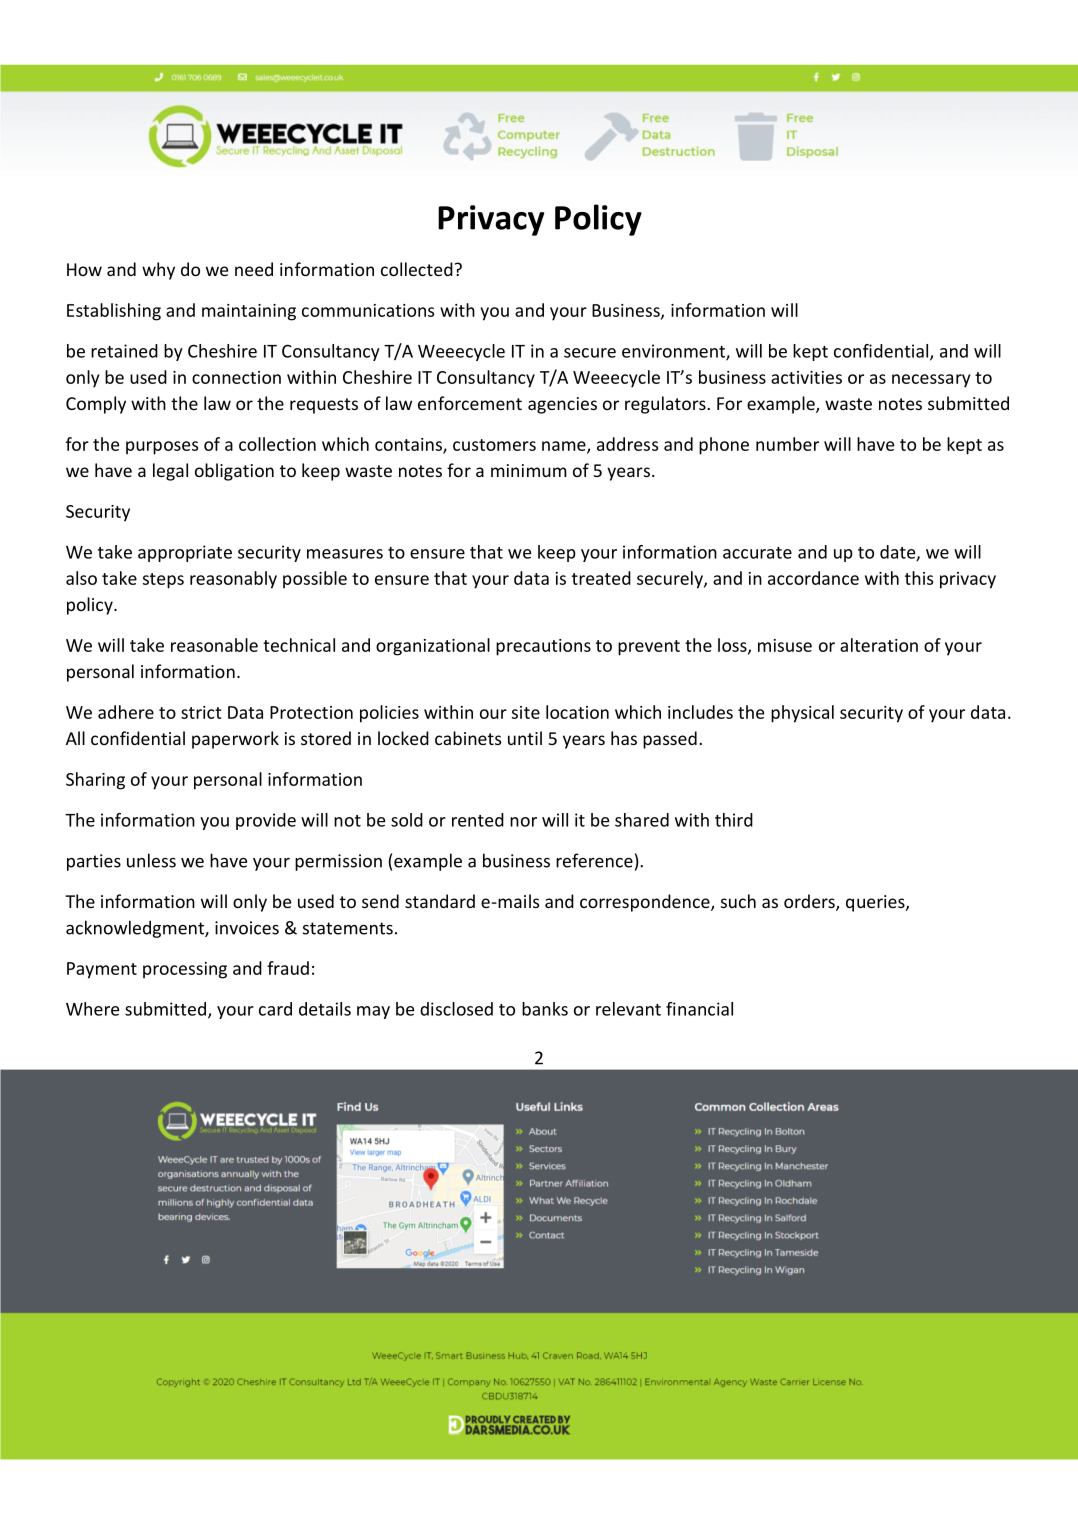  Describe the element at coordinates (158, 271) in the image. I see `why` at that location.
